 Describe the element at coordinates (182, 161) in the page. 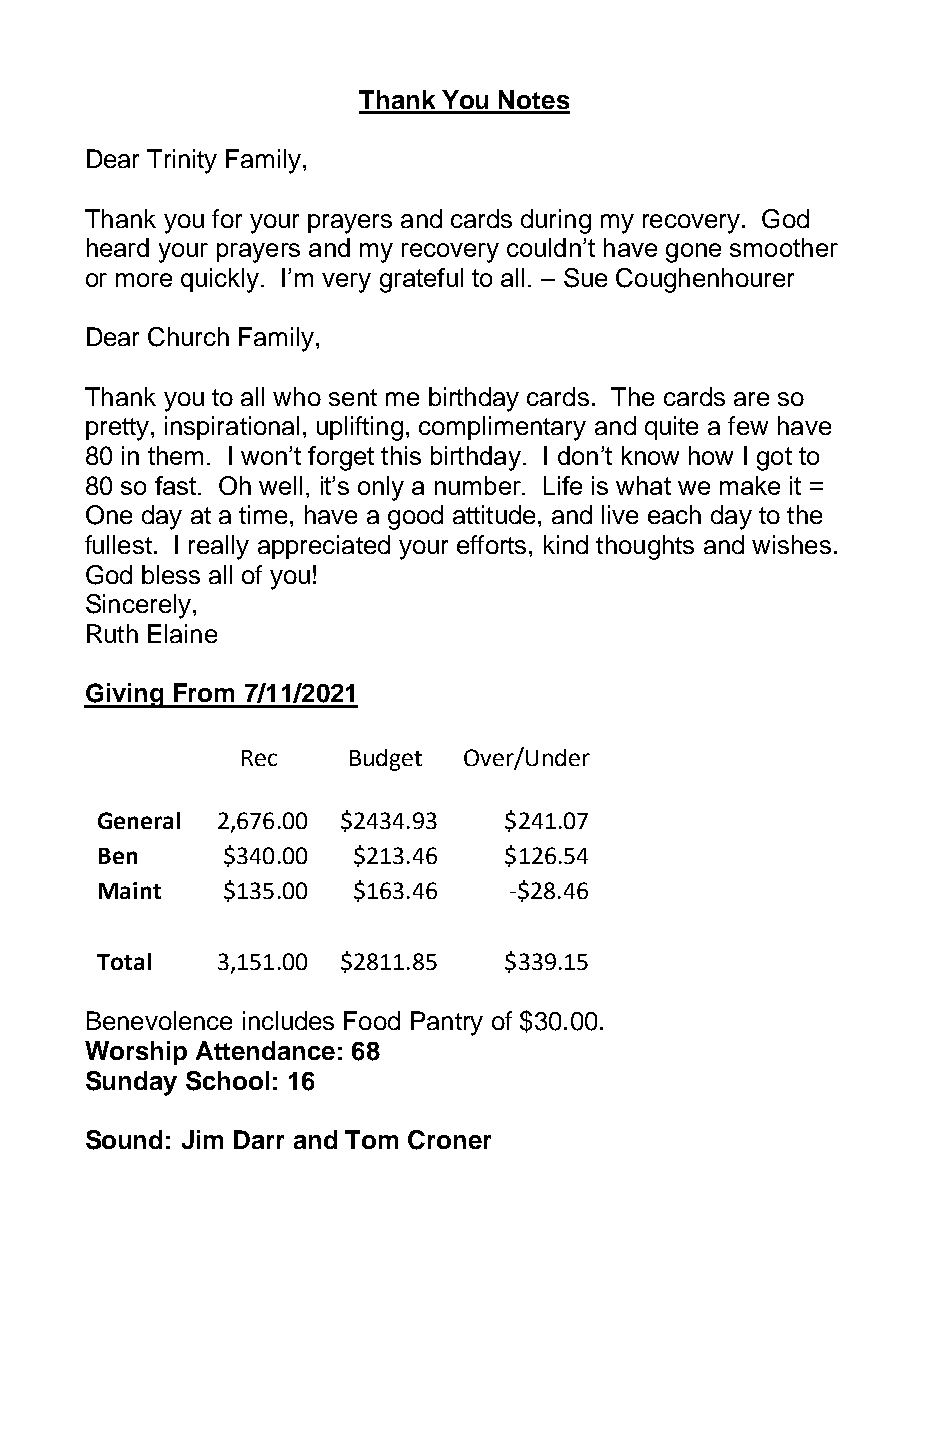

I see `Trinity` at that location.
